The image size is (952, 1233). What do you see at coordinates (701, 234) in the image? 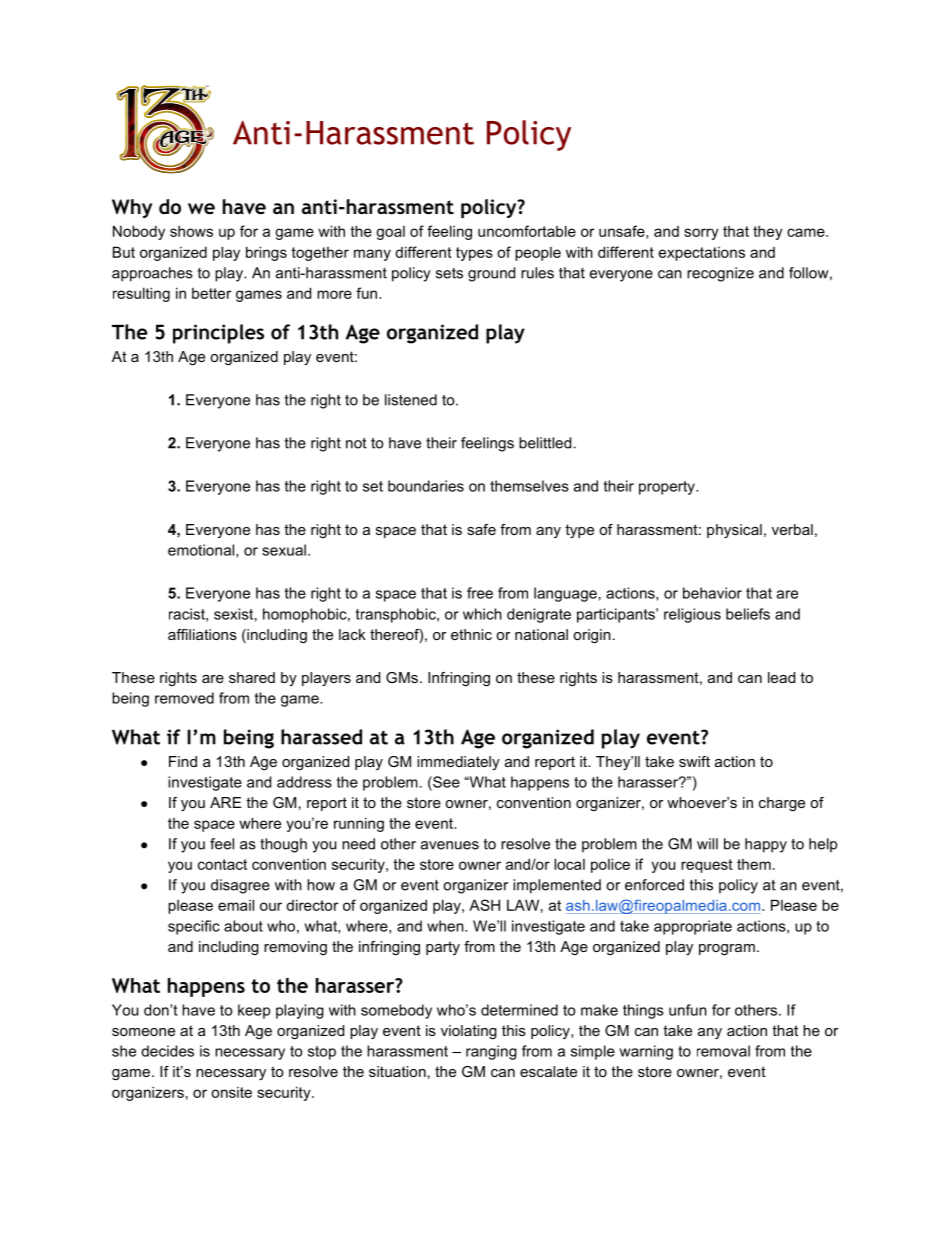
I see `sorry` at bounding box center [701, 234].
